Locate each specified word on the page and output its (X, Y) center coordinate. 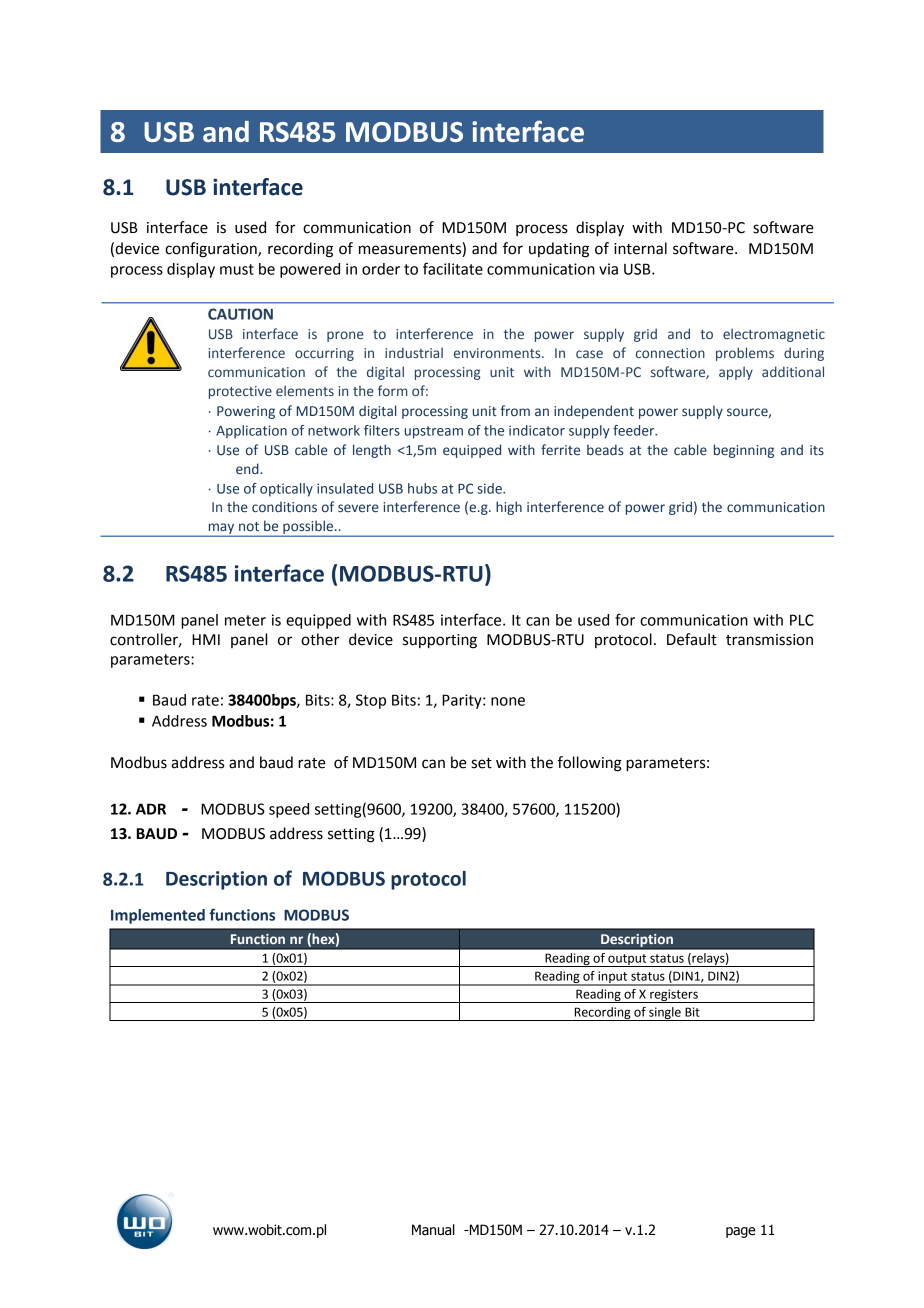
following (590, 764)
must (237, 269)
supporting (440, 641)
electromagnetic (774, 335)
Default (692, 639)
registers (674, 996)
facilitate (453, 268)
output (627, 960)
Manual (433, 1230)
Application (251, 432)
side (490, 488)
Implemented (158, 916)
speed (289, 810)
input (613, 978)
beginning (744, 451)
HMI (206, 639)
